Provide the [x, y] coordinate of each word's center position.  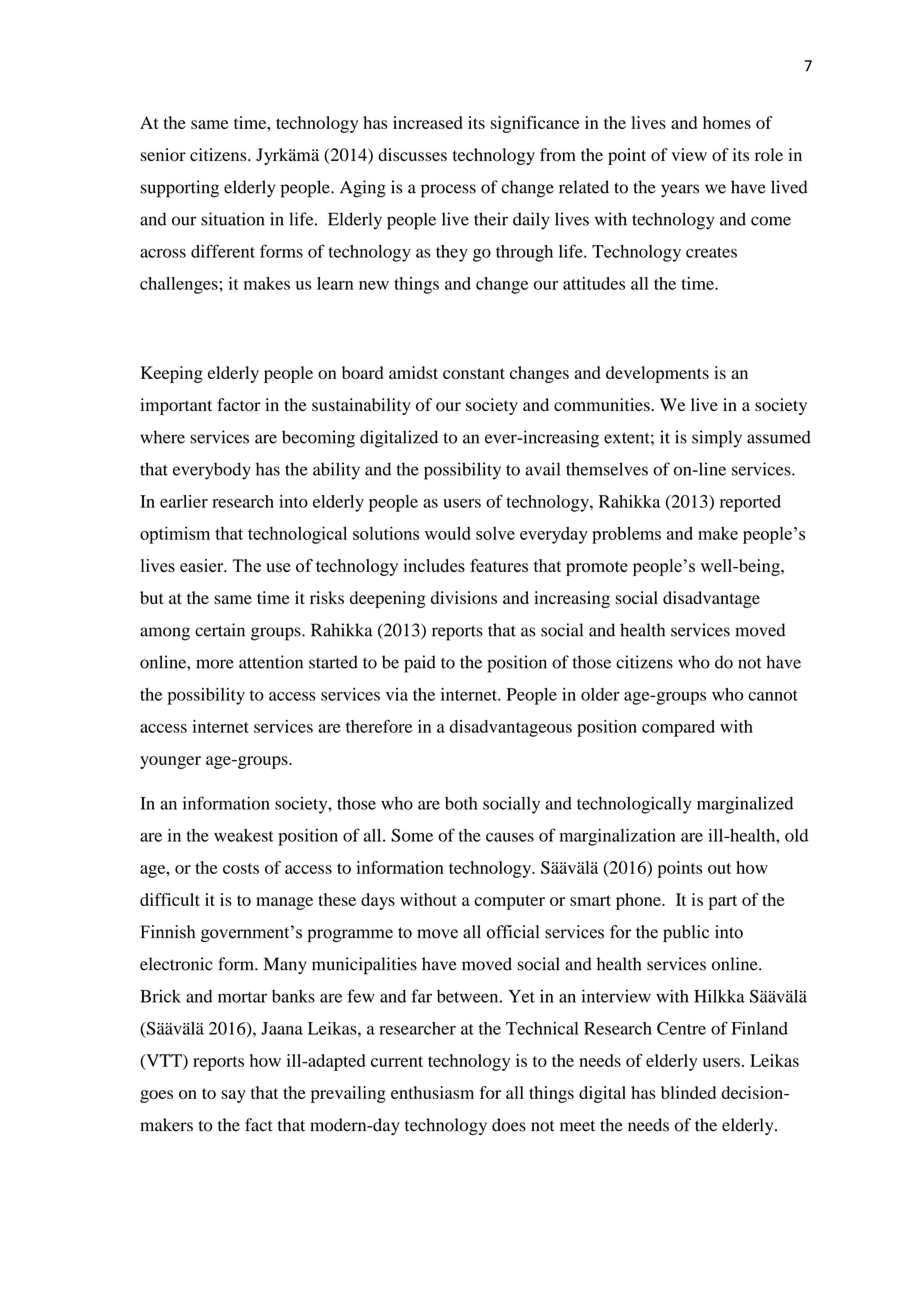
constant [474, 373]
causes [510, 837]
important [176, 406]
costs [241, 868]
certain [220, 630]
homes [727, 122]
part [723, 902]
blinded [688, 1092]
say [233, 1096]
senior [163, 155]
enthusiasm [432, 1092]
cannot [773, 695]
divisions [464, 598]
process [448, 191]
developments [657, 374]
